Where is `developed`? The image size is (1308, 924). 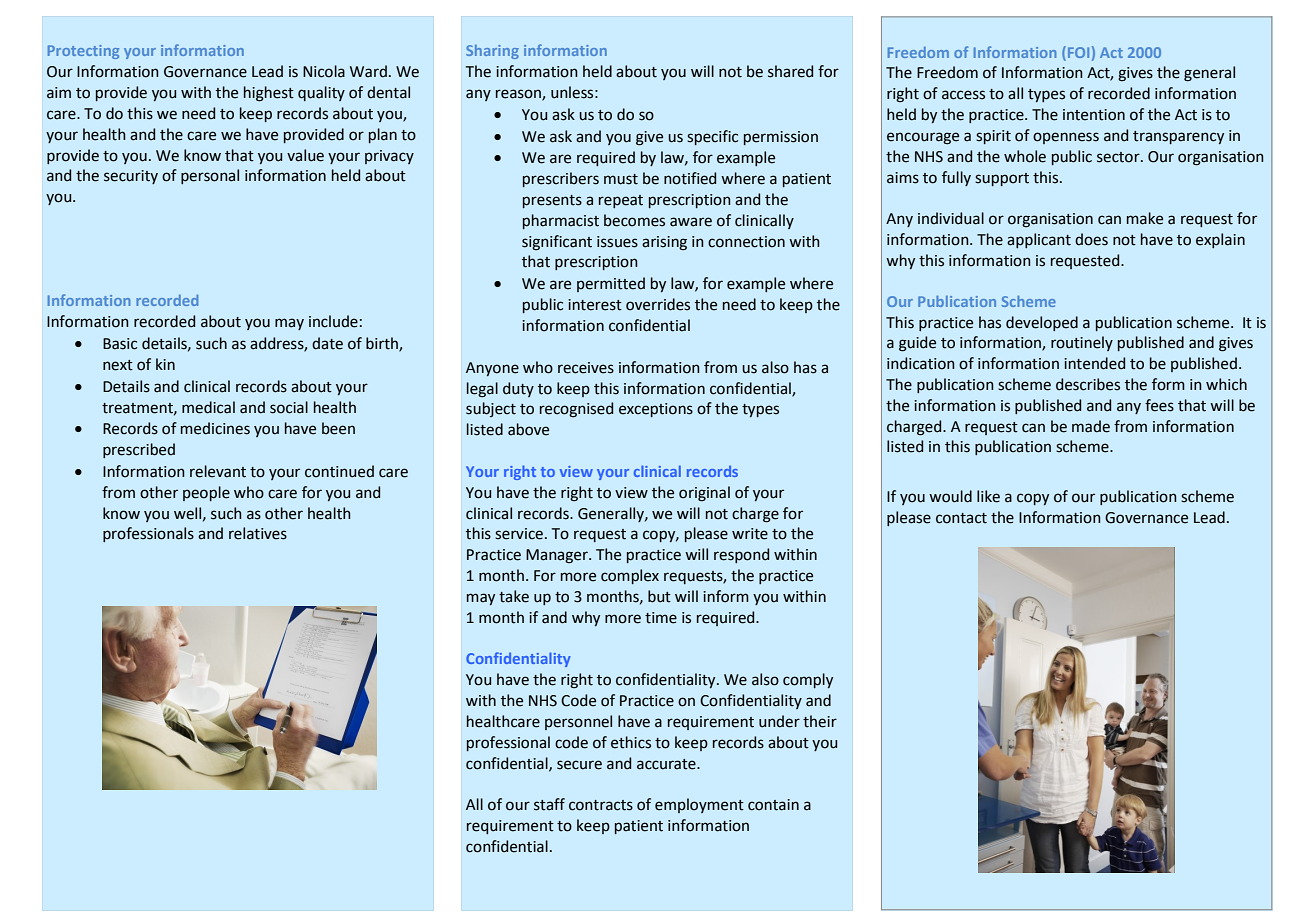
developed is located at coordinates (1042, 323).
